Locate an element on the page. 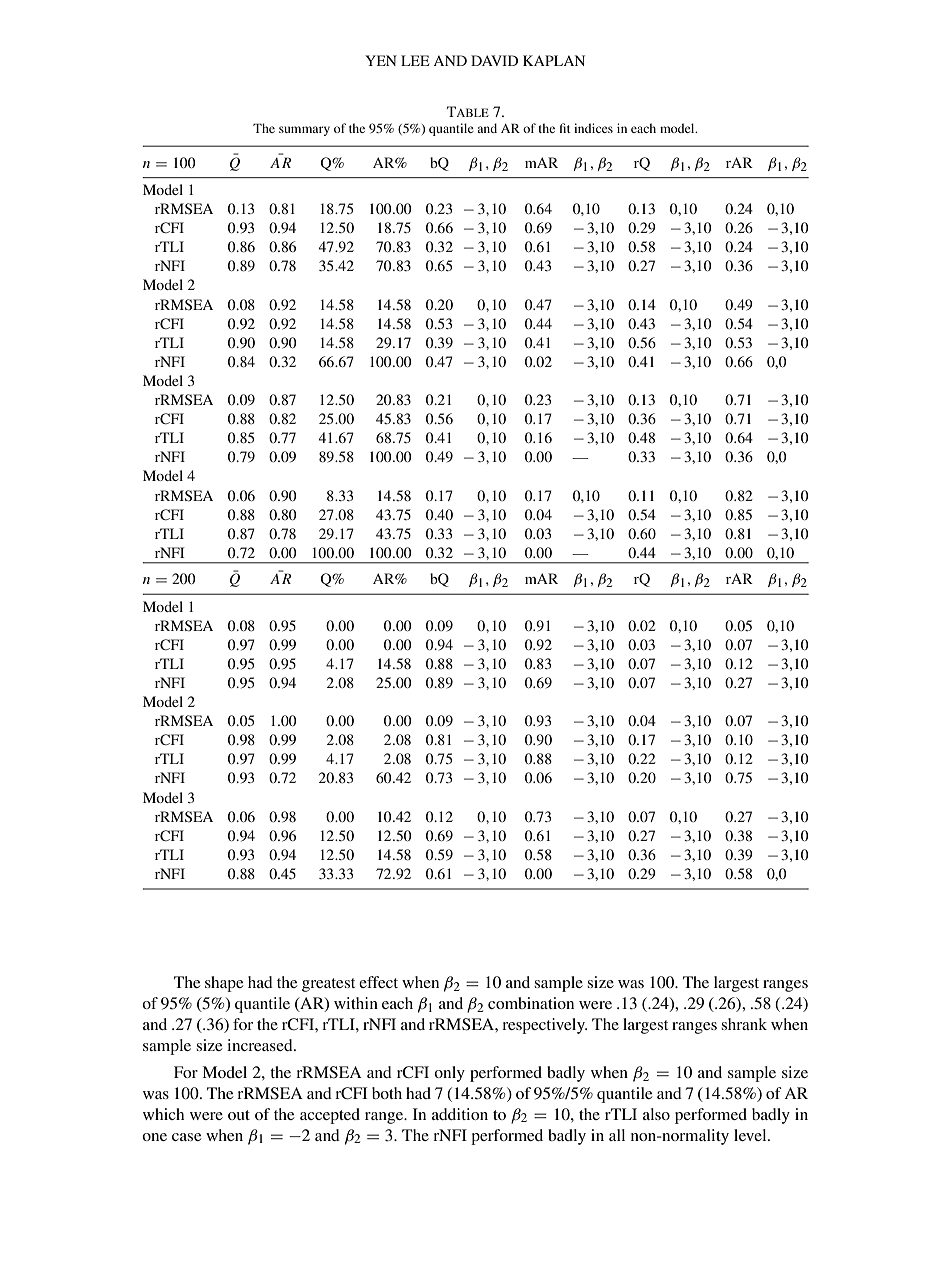  shape is located at coordinates (224, 984).
